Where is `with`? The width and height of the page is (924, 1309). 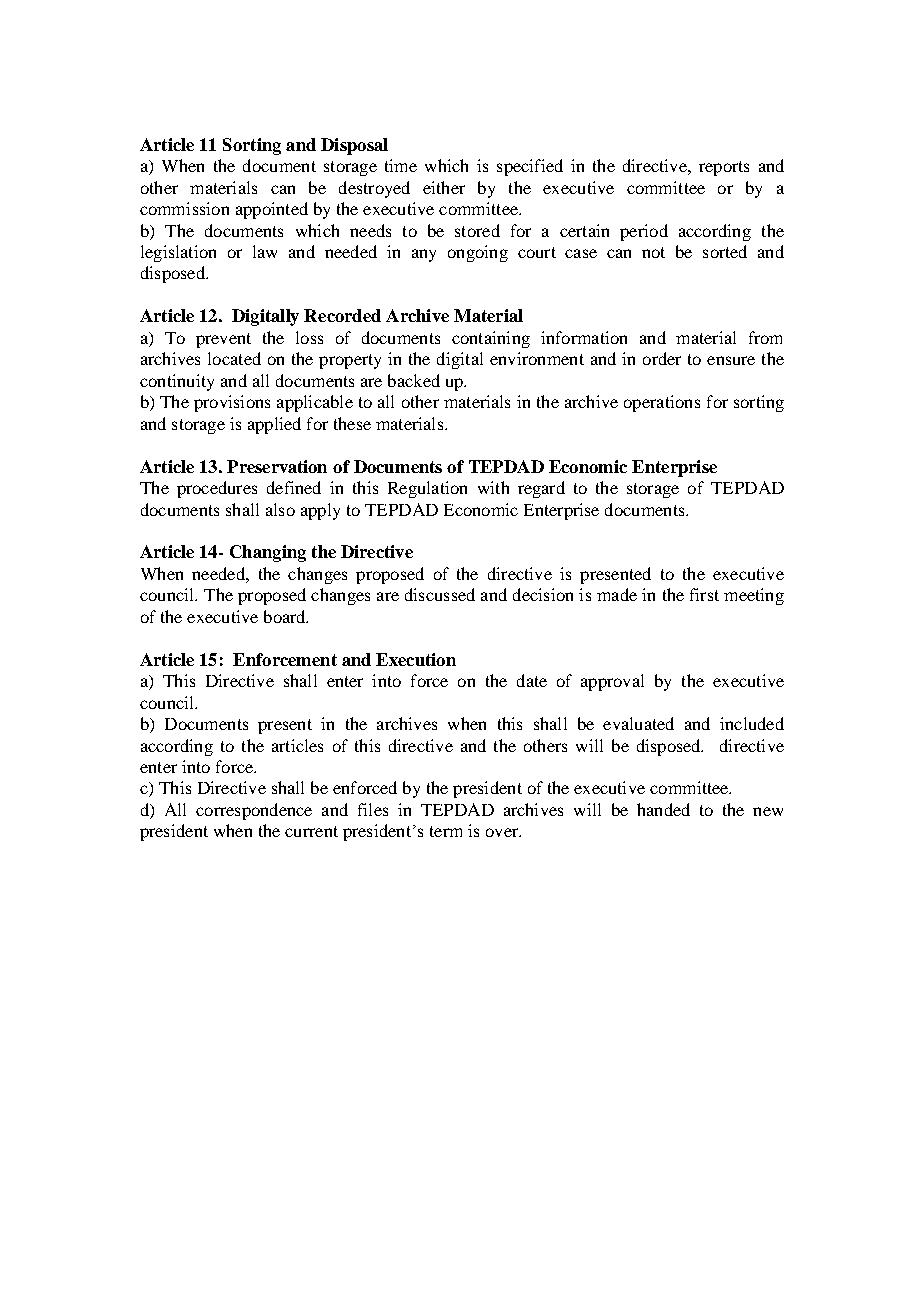
with is located at coordinates (493, 487).
